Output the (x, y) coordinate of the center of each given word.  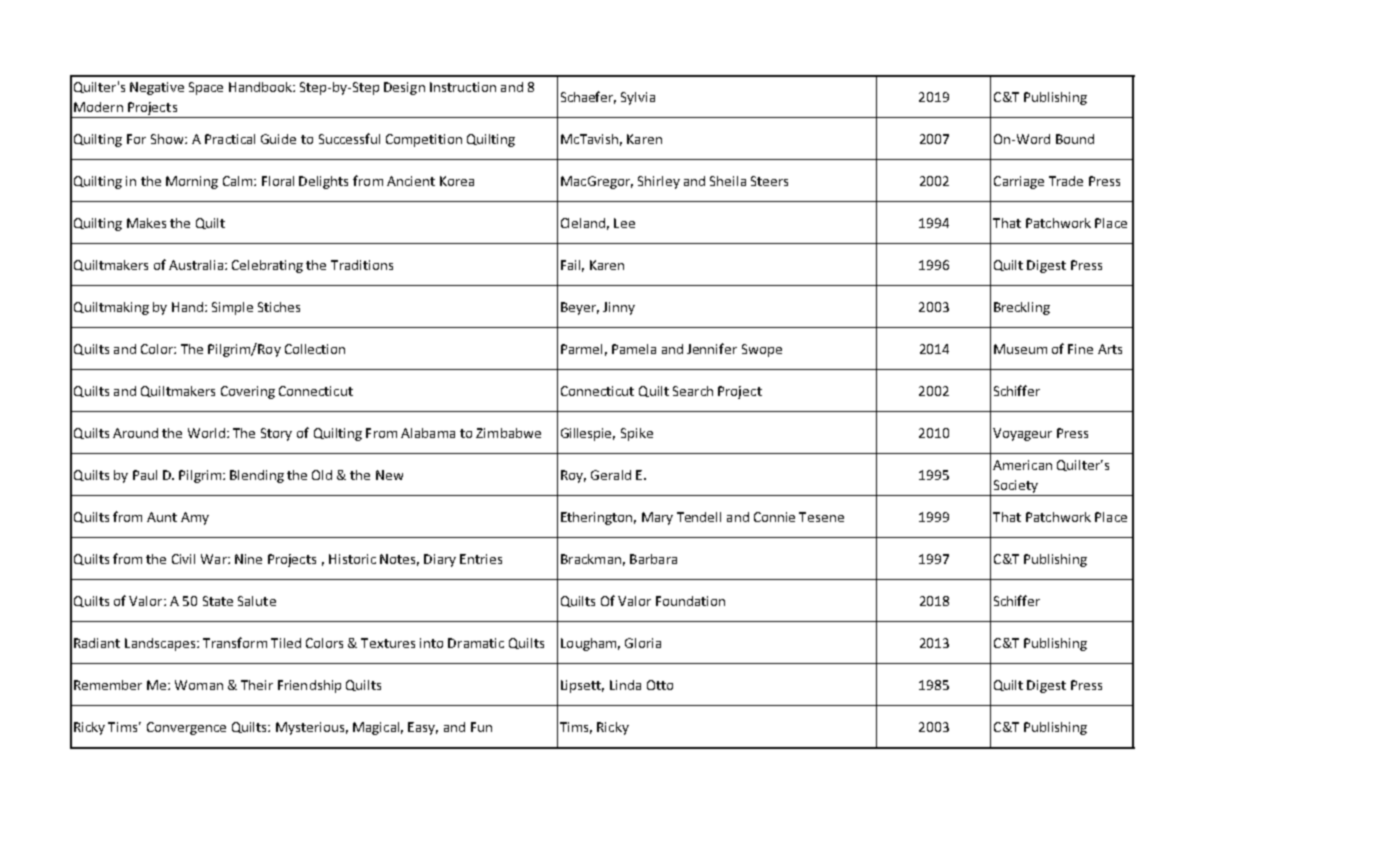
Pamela (634, 349)
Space (206, 88)
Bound (1075, 139)
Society (1016, 486)
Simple (232, 308)
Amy (195, 518)
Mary (657, 518)
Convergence (186, 728)
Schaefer (588, 97)
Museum (1020, 349)
